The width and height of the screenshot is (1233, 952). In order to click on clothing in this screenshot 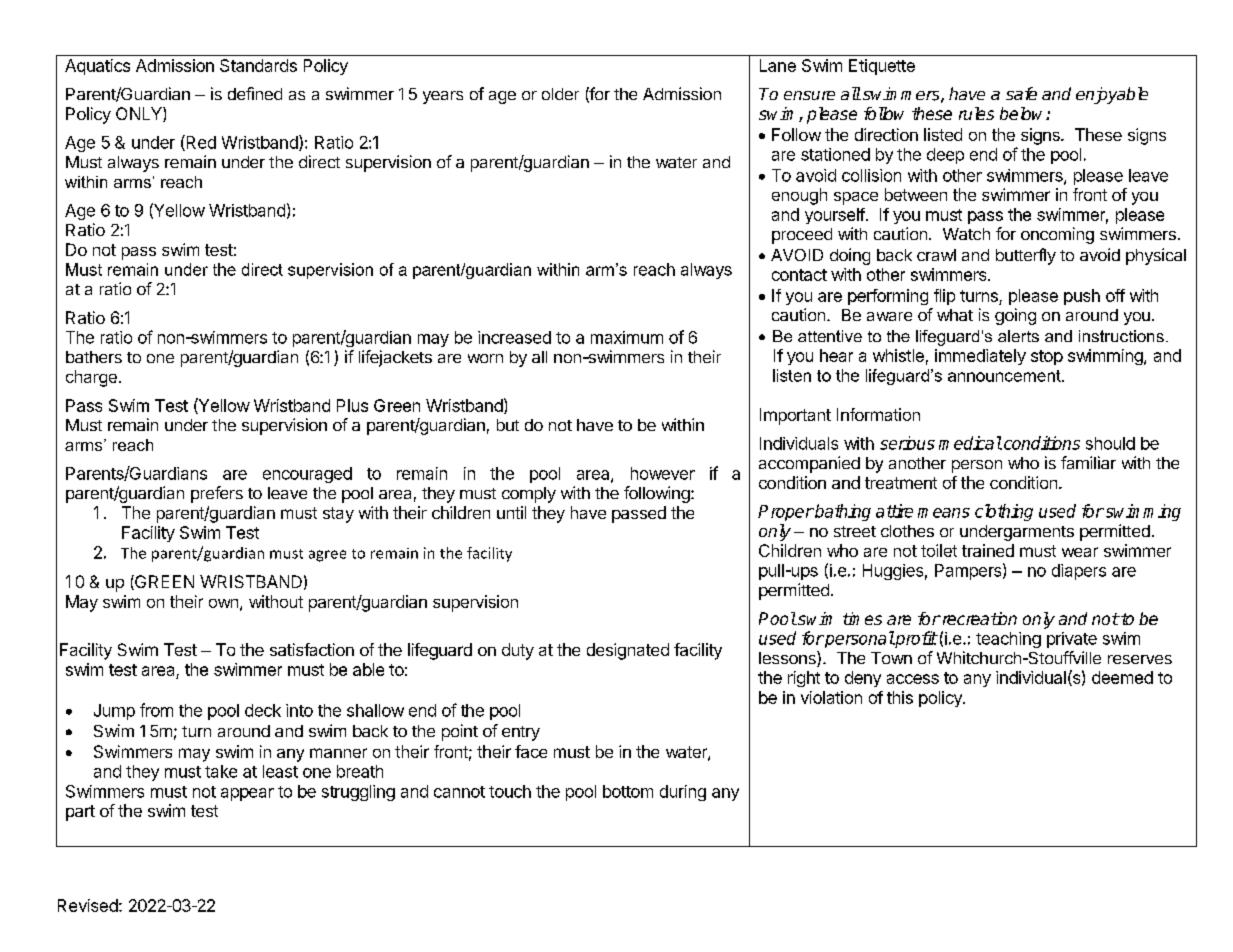, I will do `click(1004, 512)`.
